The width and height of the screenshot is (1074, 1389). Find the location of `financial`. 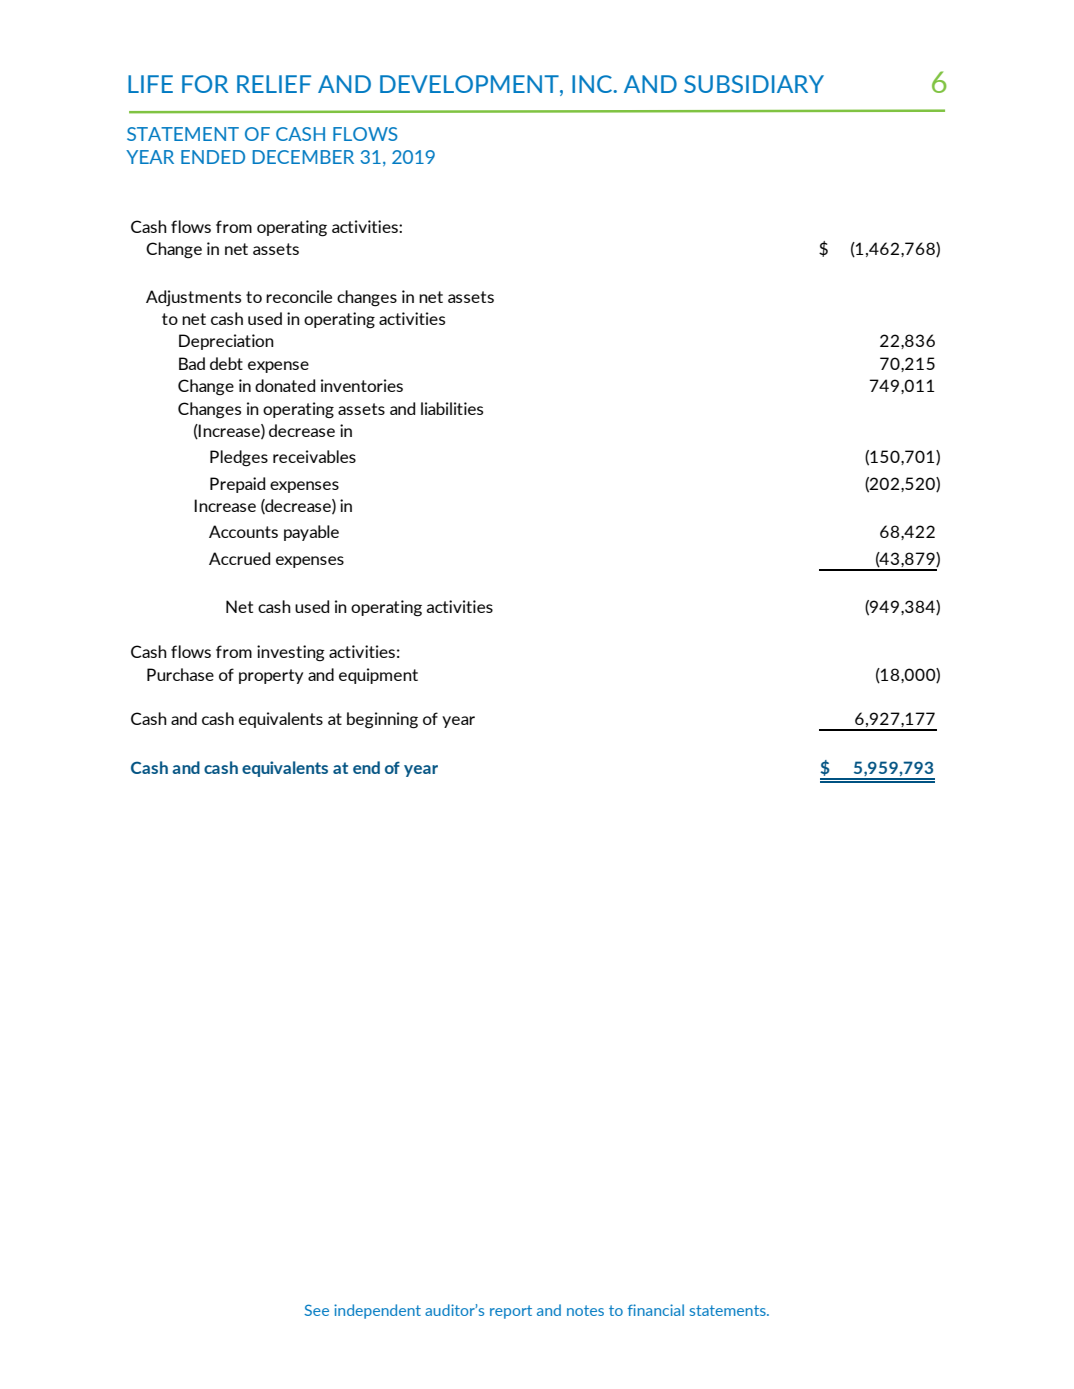

financial is located at coordinates (656, 1310).
